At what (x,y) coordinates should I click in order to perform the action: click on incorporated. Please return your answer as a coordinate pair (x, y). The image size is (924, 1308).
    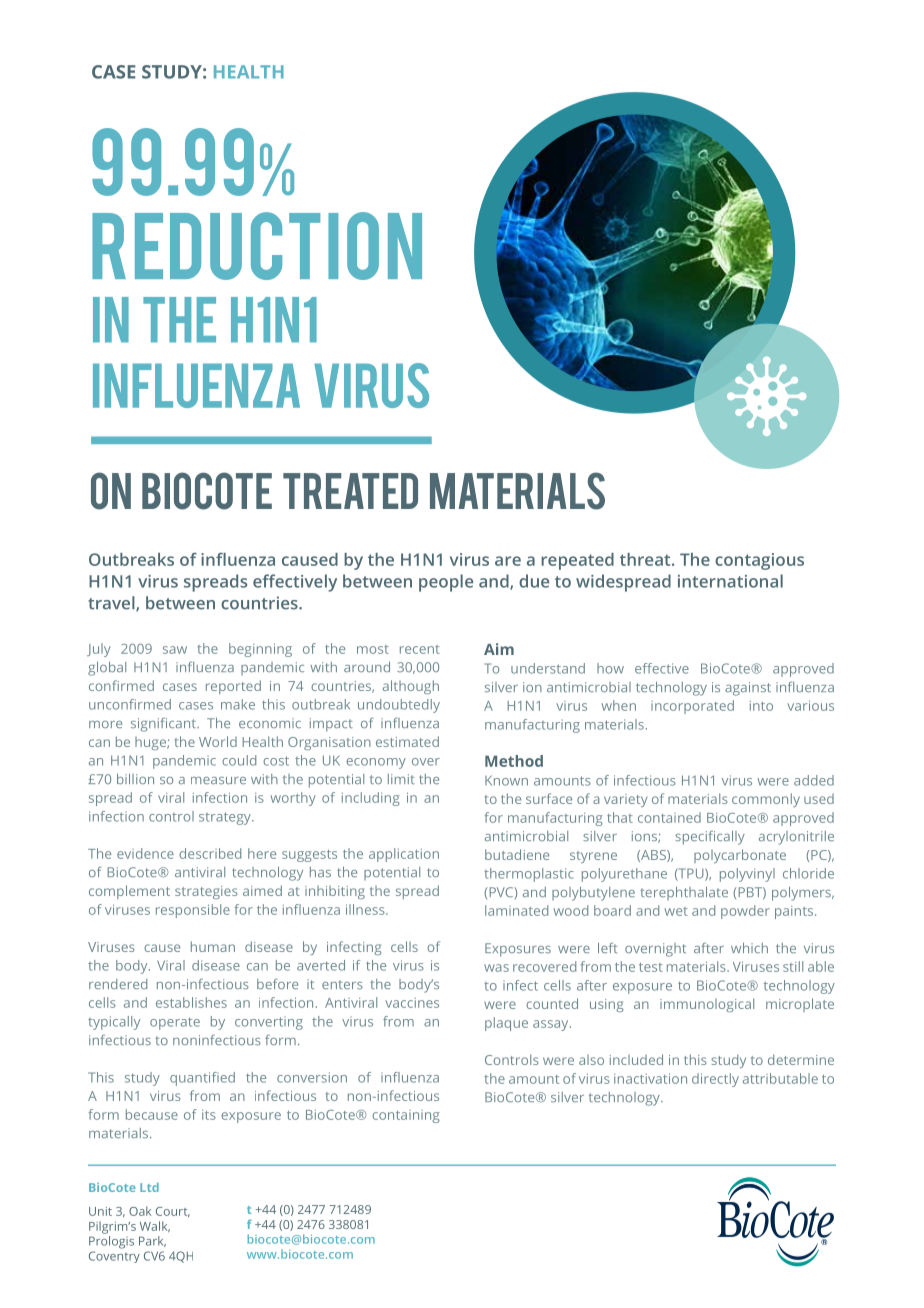
    Looking at the image, I should click on (692, 707).
